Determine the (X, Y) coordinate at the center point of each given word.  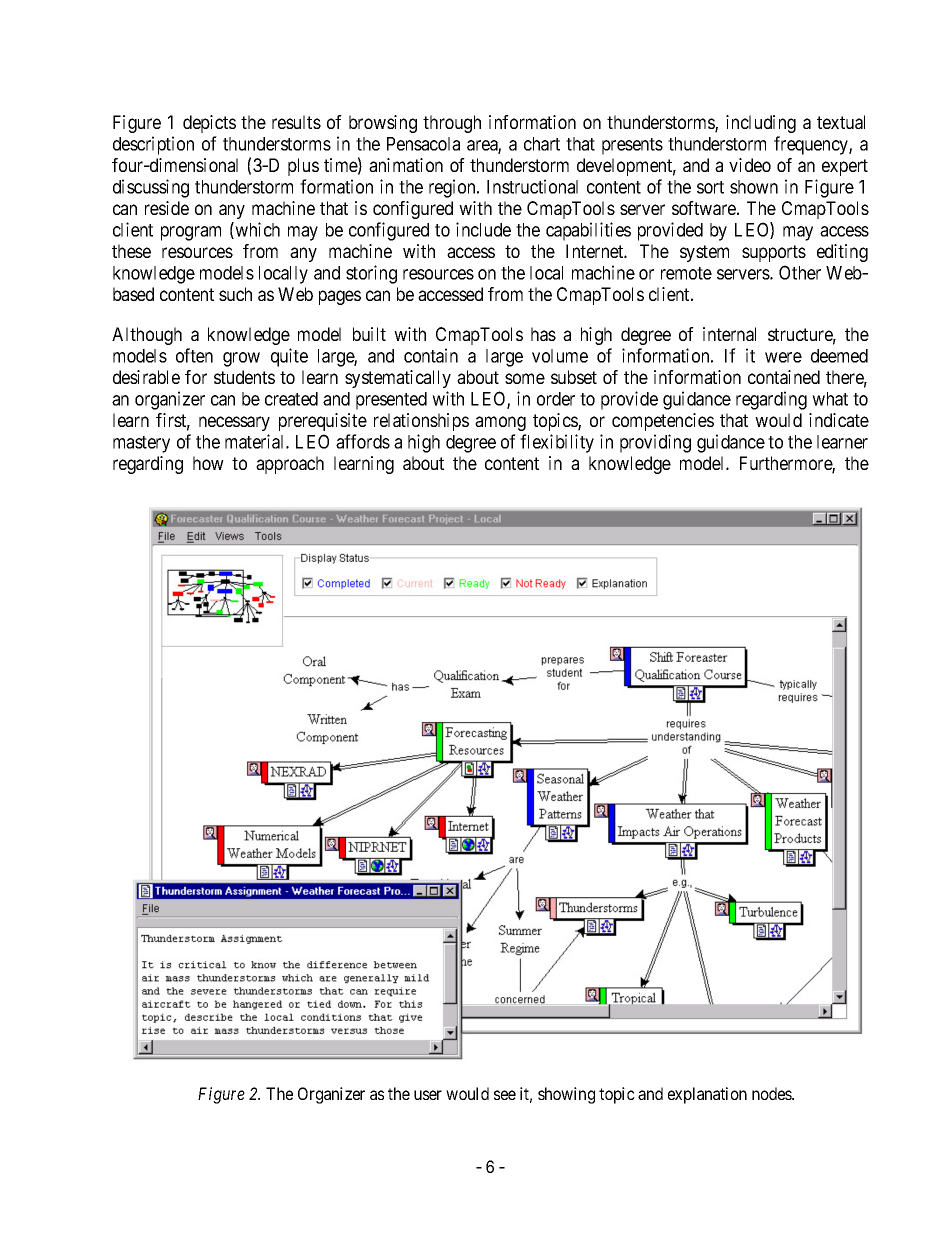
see (505, 1095)
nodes (772, 1093)
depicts (209, 124)
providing (655, 443)
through (452, 124)
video (750, 165)
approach (290, 465)
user (428, 1095)
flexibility (557, 443)
